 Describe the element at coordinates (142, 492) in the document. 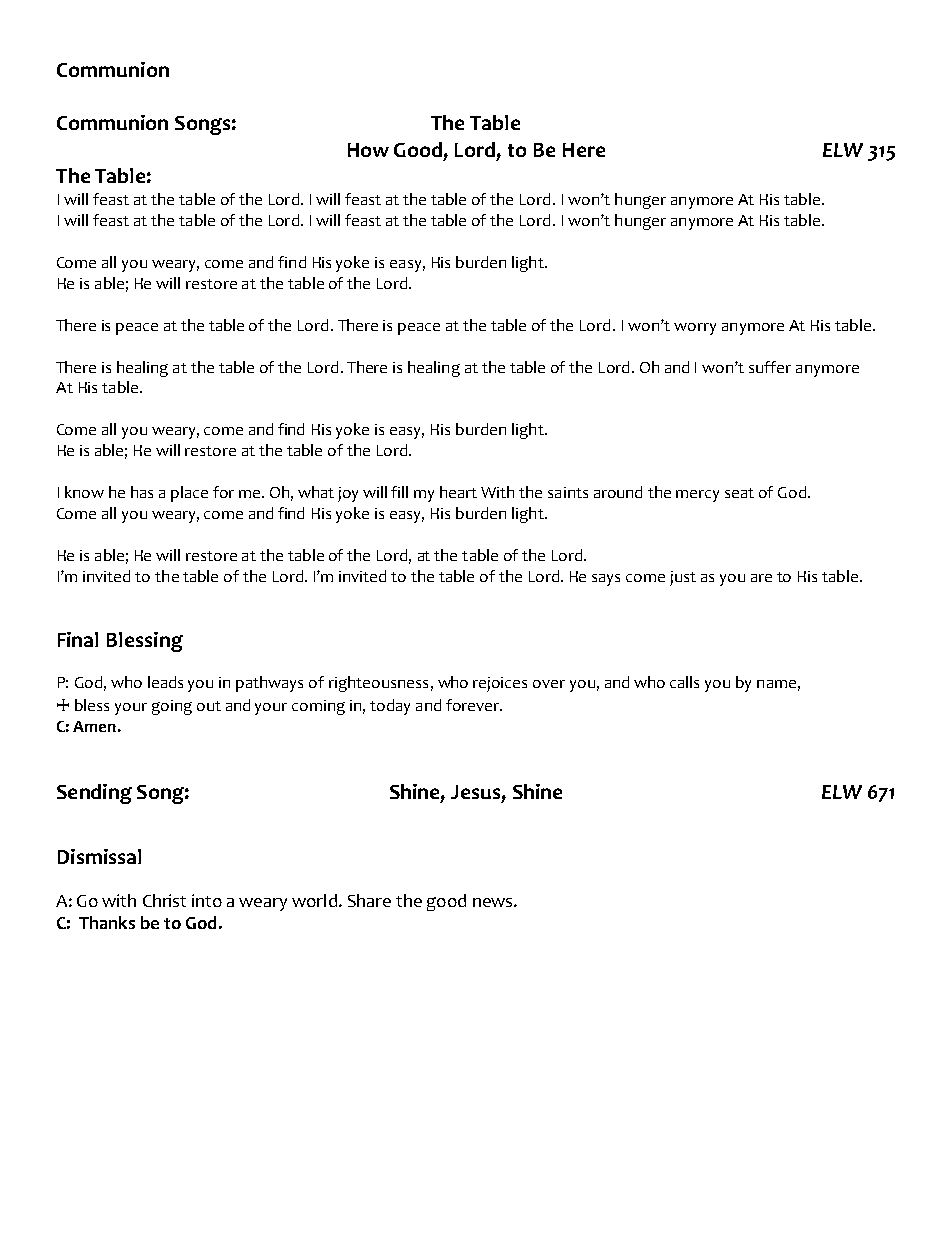

I see `has` at that location.
